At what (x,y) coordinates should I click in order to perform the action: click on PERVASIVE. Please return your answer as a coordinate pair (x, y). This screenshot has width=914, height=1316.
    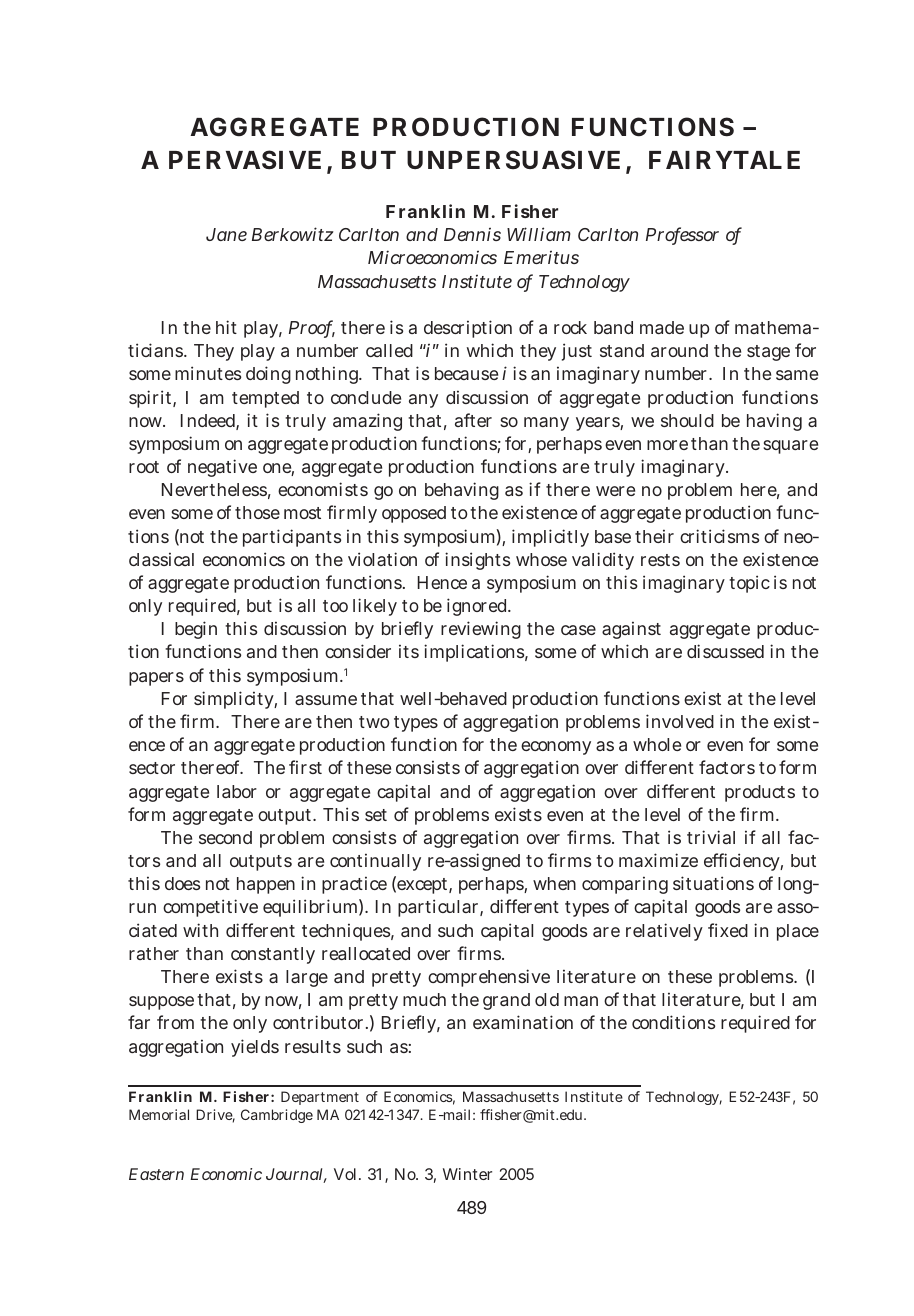
    Looking at the image, I should click on (245, 160).
